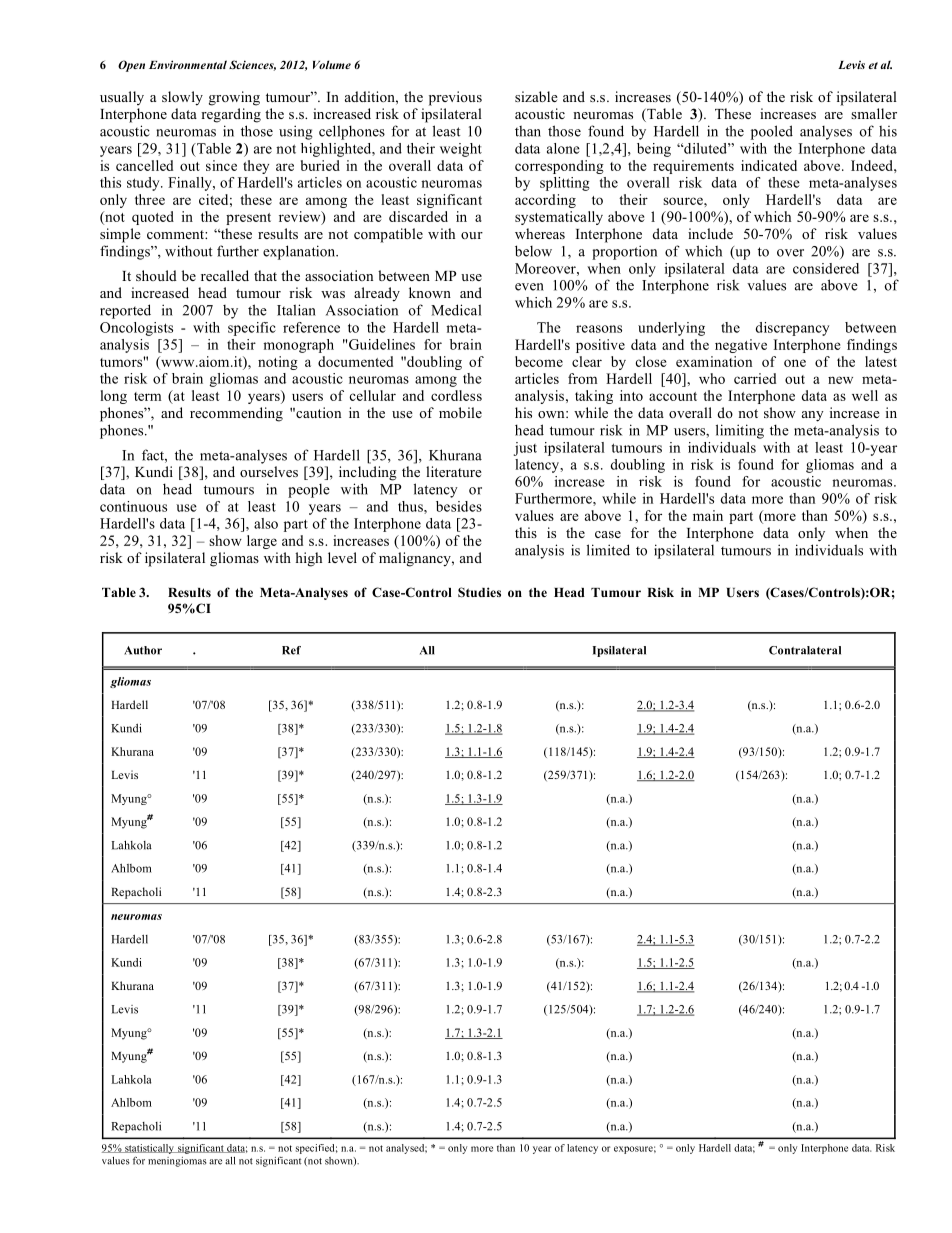 The width and height of the image is (952, 1233). What do you see at coordinates (536, 96) in the image?
I see `sizable` at bounding box center [536, 96].
